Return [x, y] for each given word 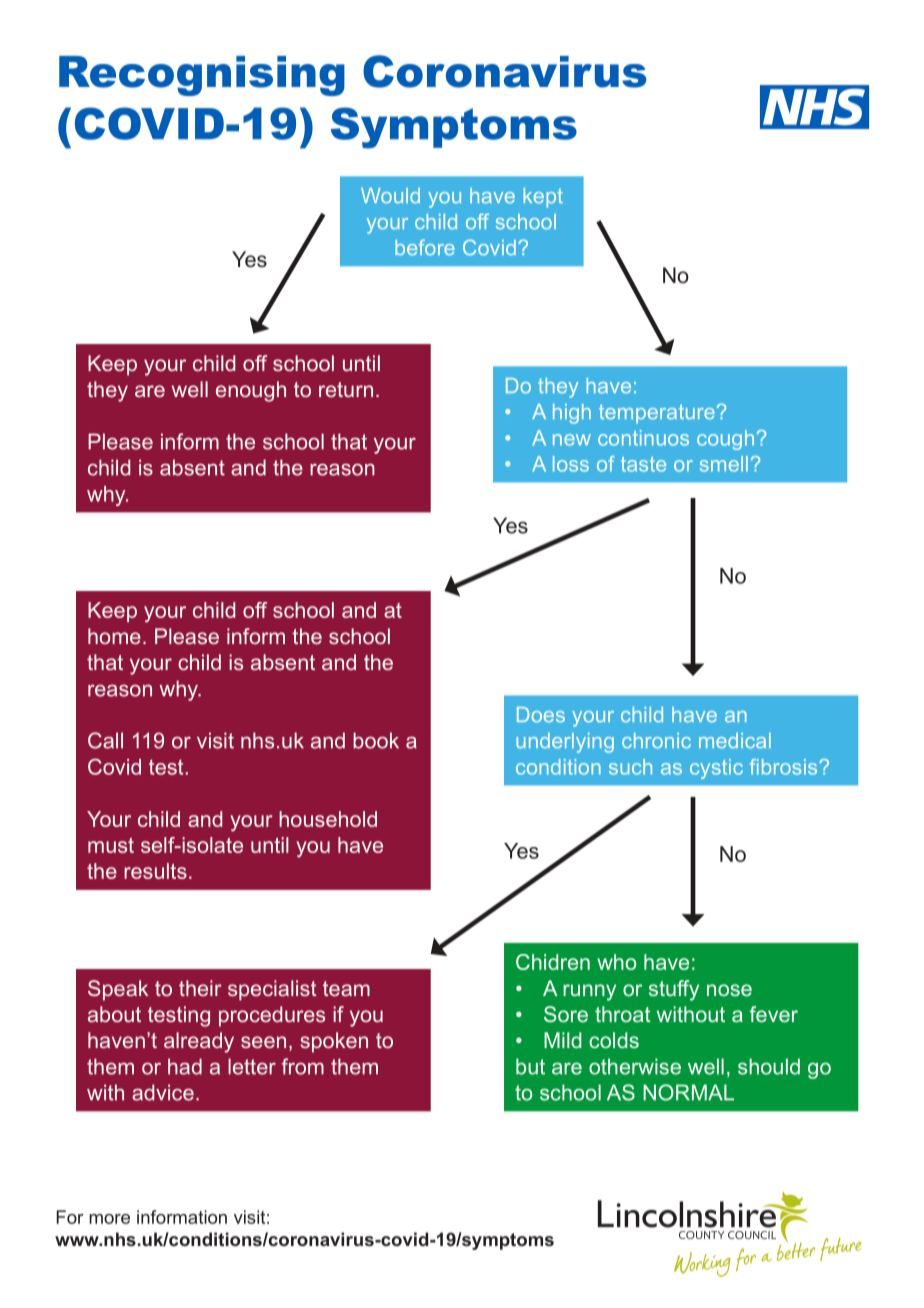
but [530, 1066]
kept [543, 198]
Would [390, 195]
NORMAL [688, 1092]
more [109, 1219]
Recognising [202, 76]
